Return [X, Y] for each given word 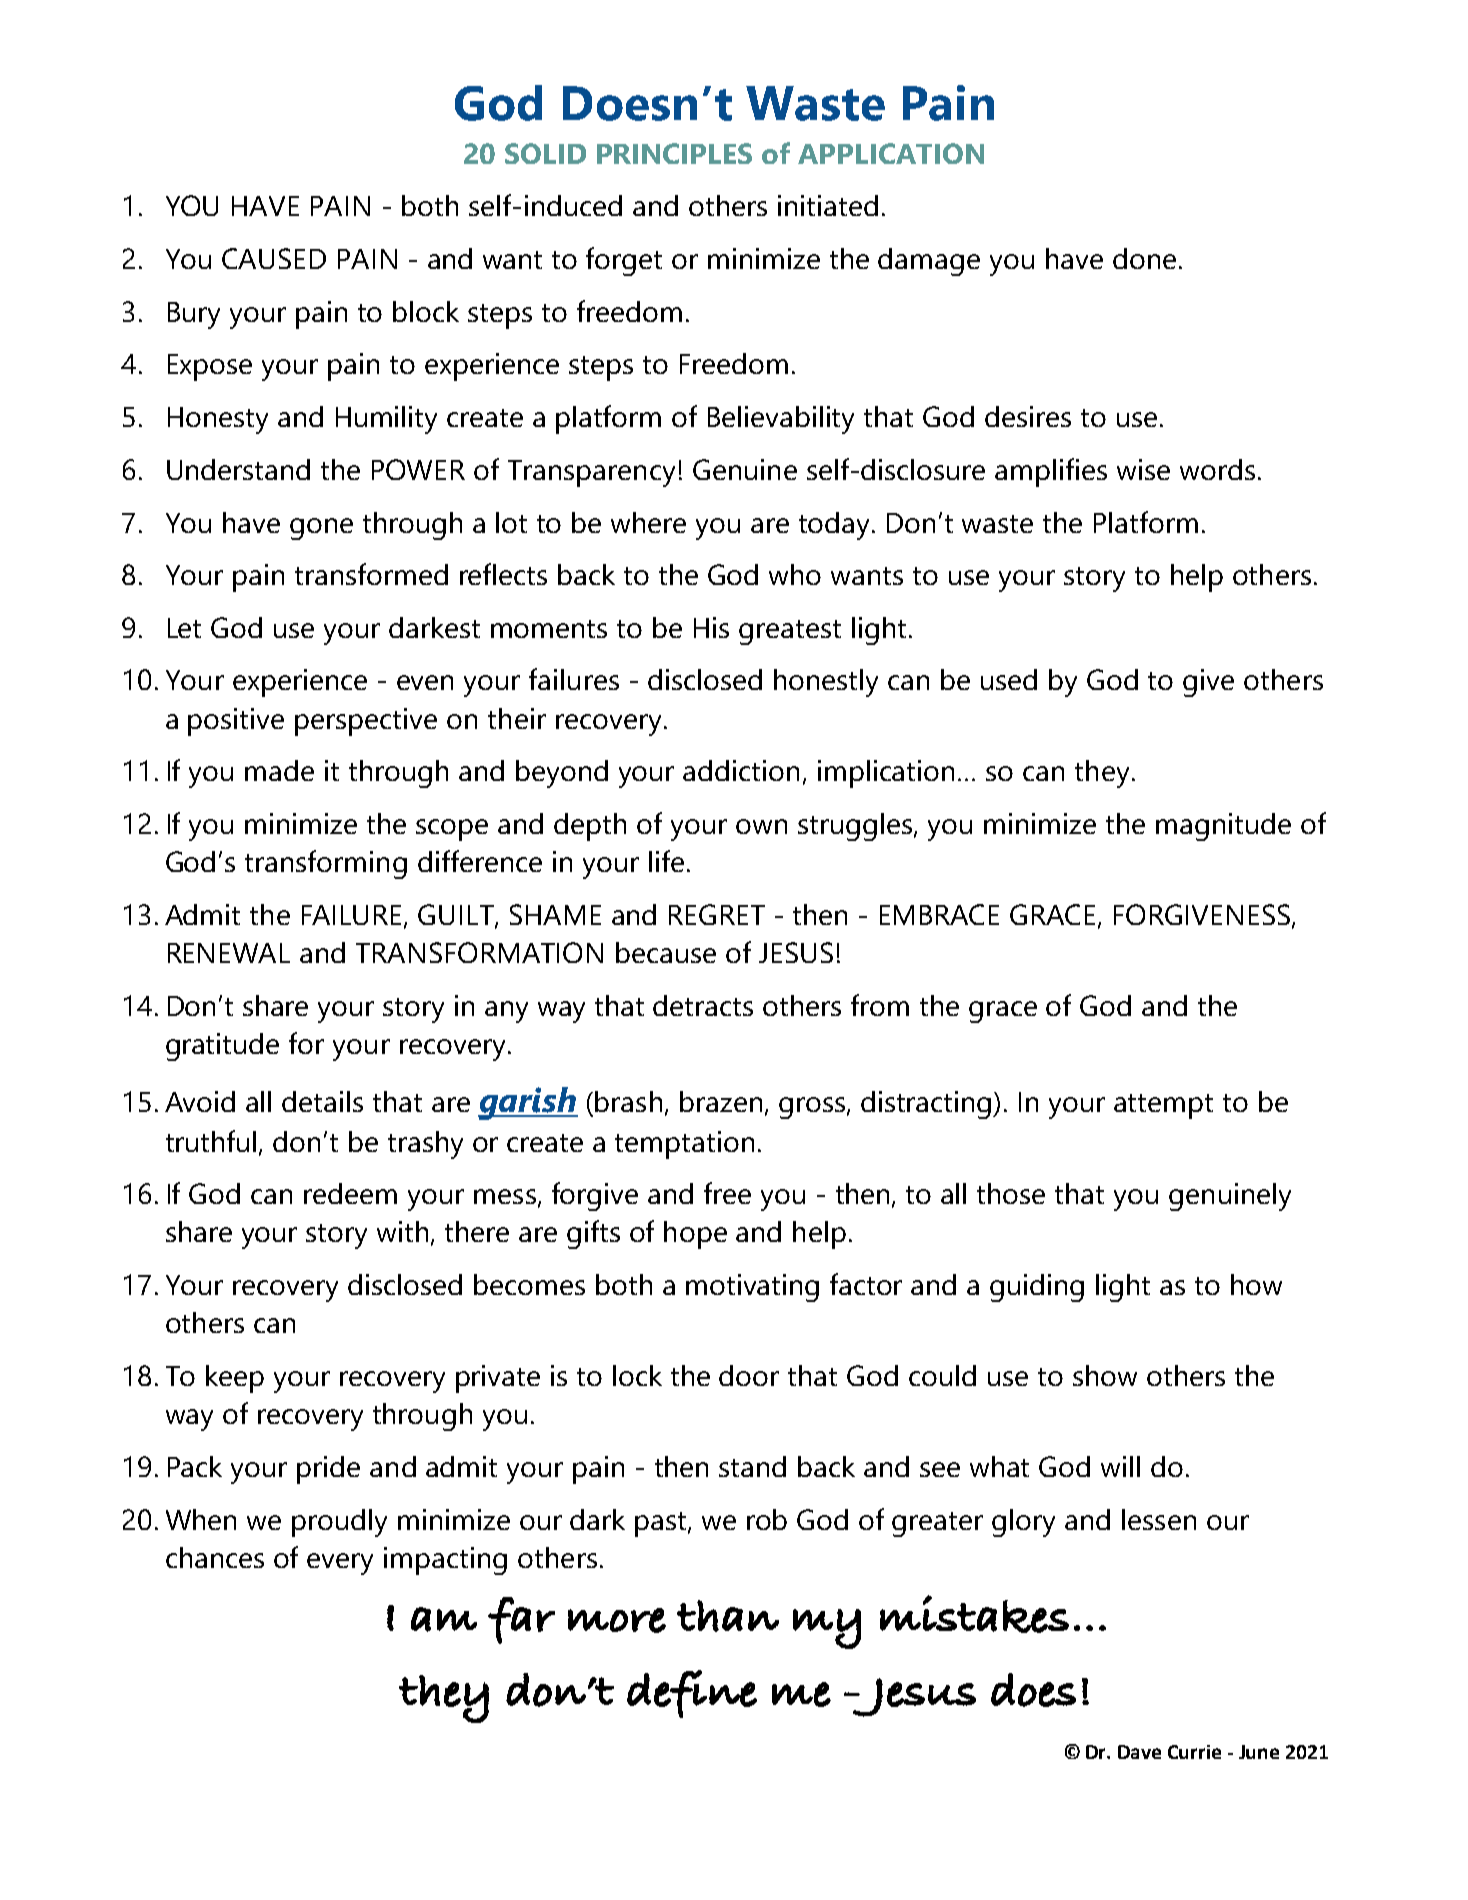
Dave [1139, 1752]
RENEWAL [229, 953]
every [340, 1564]
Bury [194, 315]
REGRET [717, 914]
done [1144, 258]
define [692, 1694]
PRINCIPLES [674, 153]
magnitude [1223, 827]
